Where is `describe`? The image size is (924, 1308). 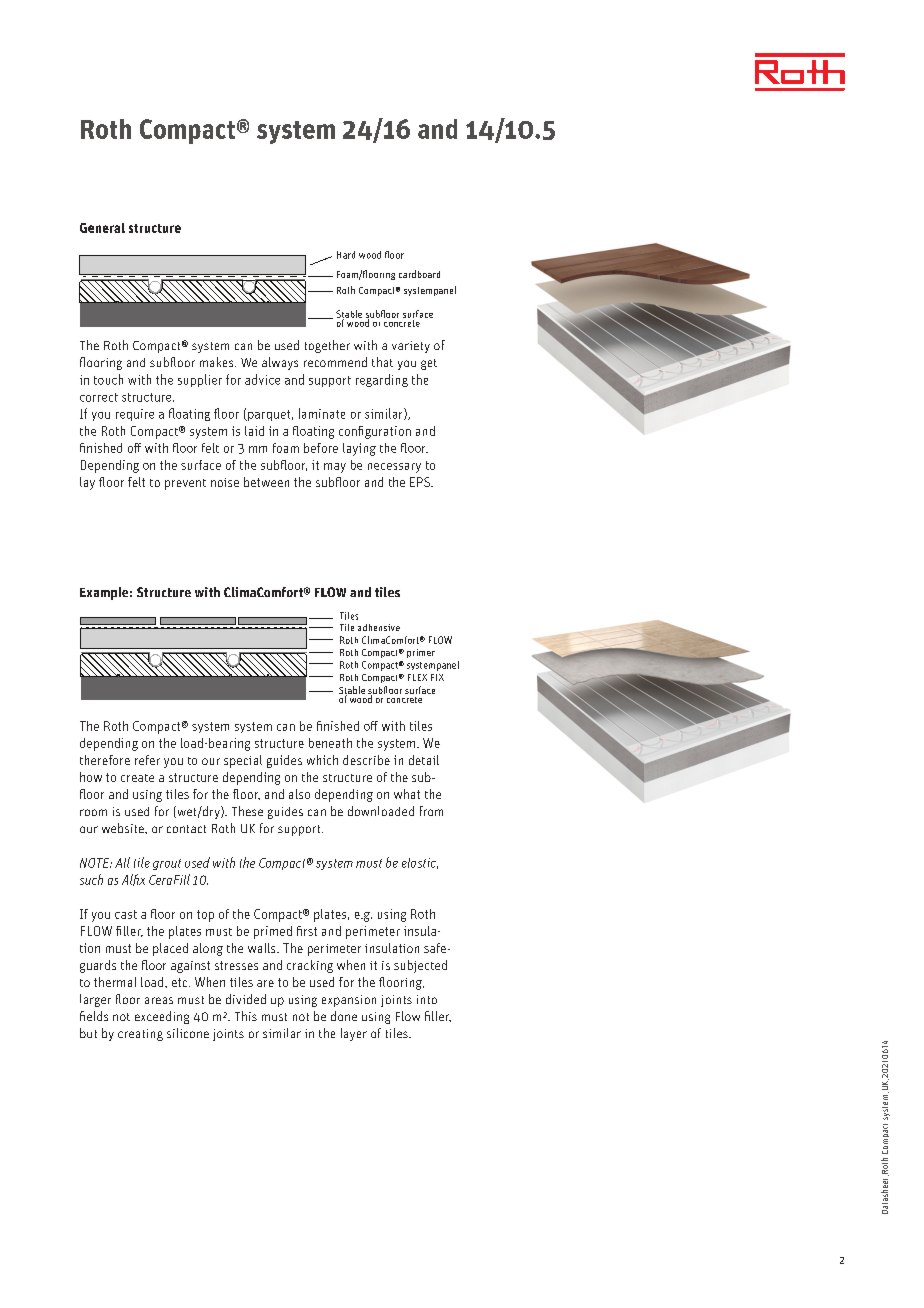 describe is located at coordinates (366, 760).
